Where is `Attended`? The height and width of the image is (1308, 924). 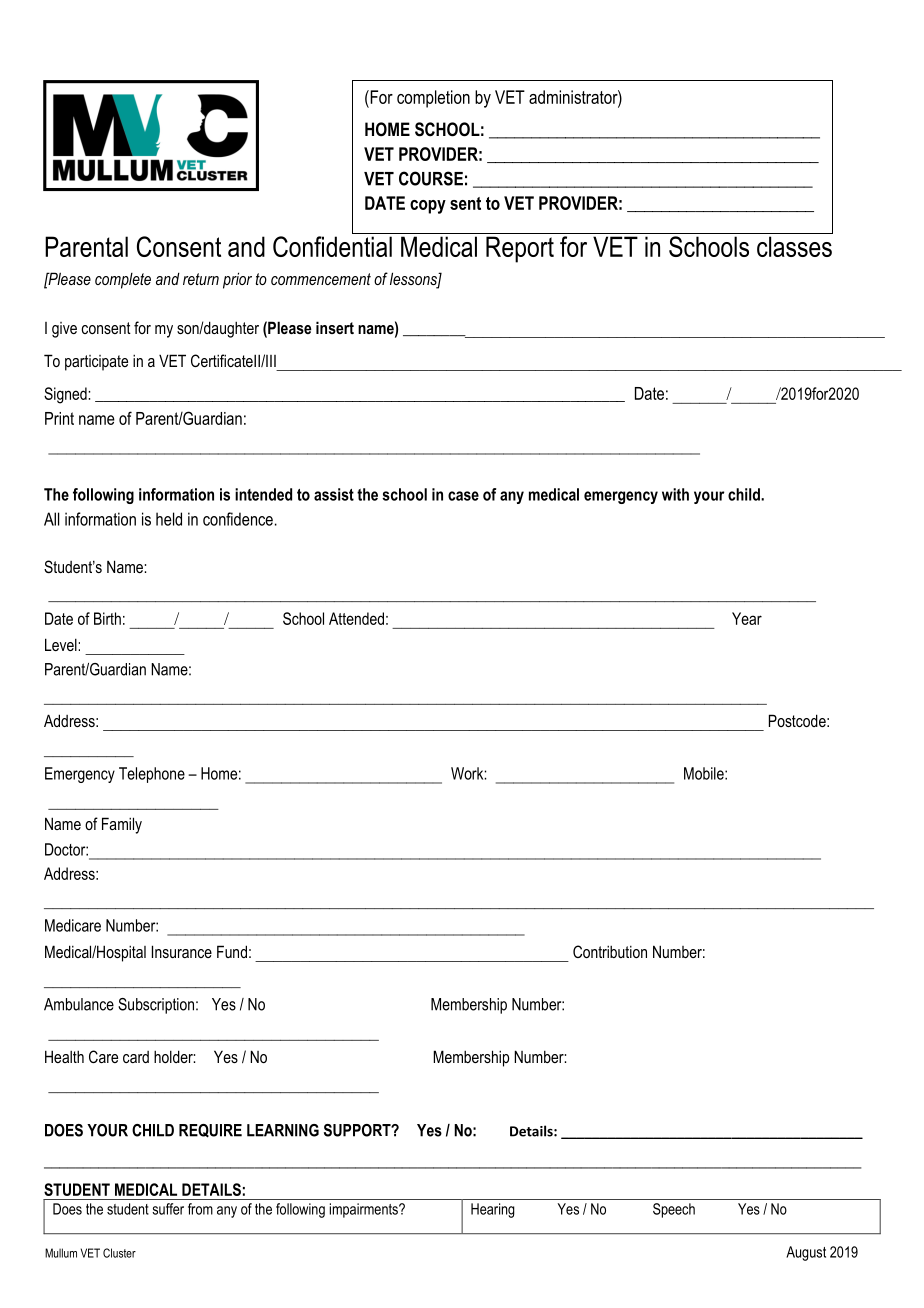
Attended is located at coordinates (356, 618).
